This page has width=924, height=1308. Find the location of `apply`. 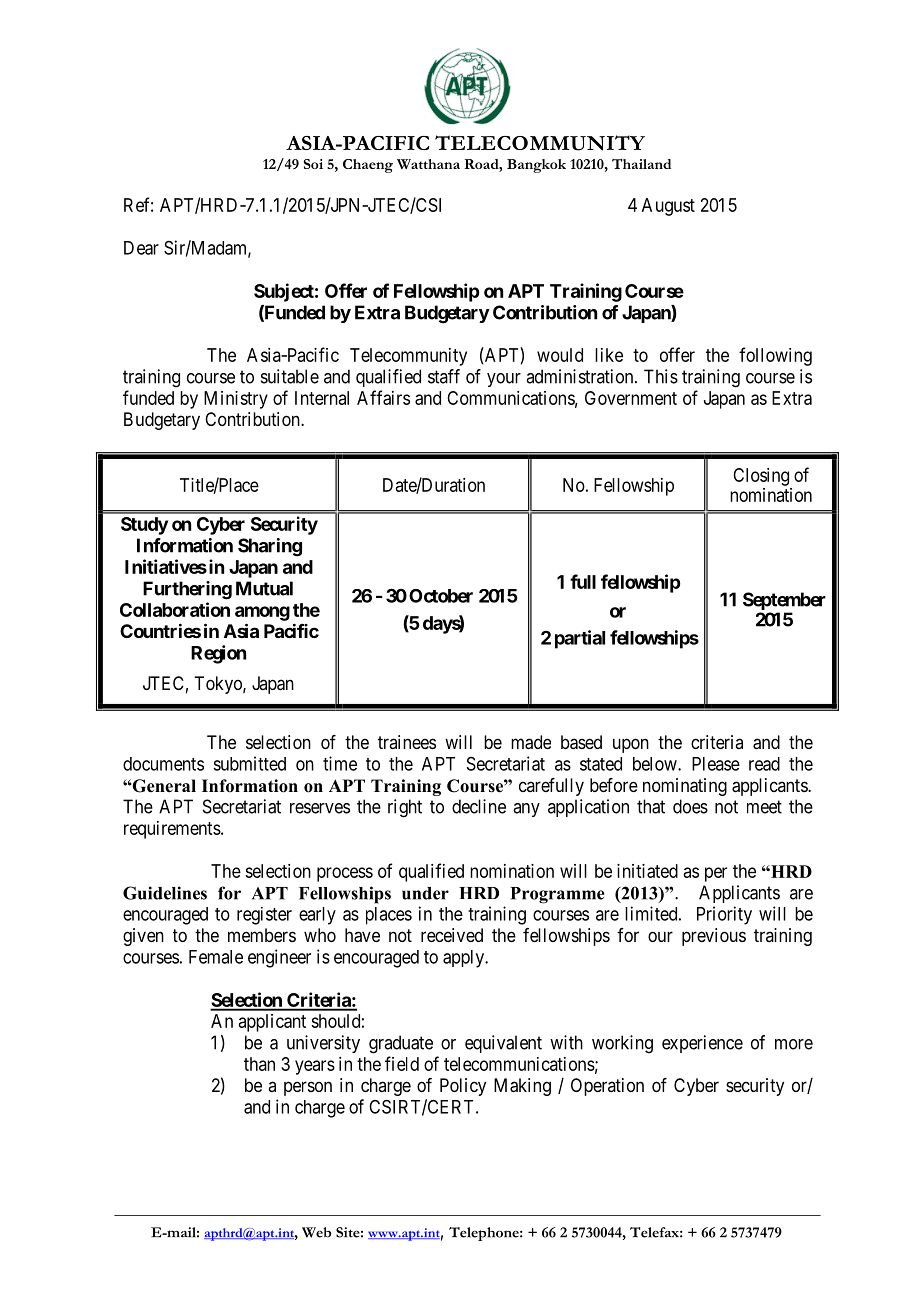

apply is located at coordinates (465, 959).
